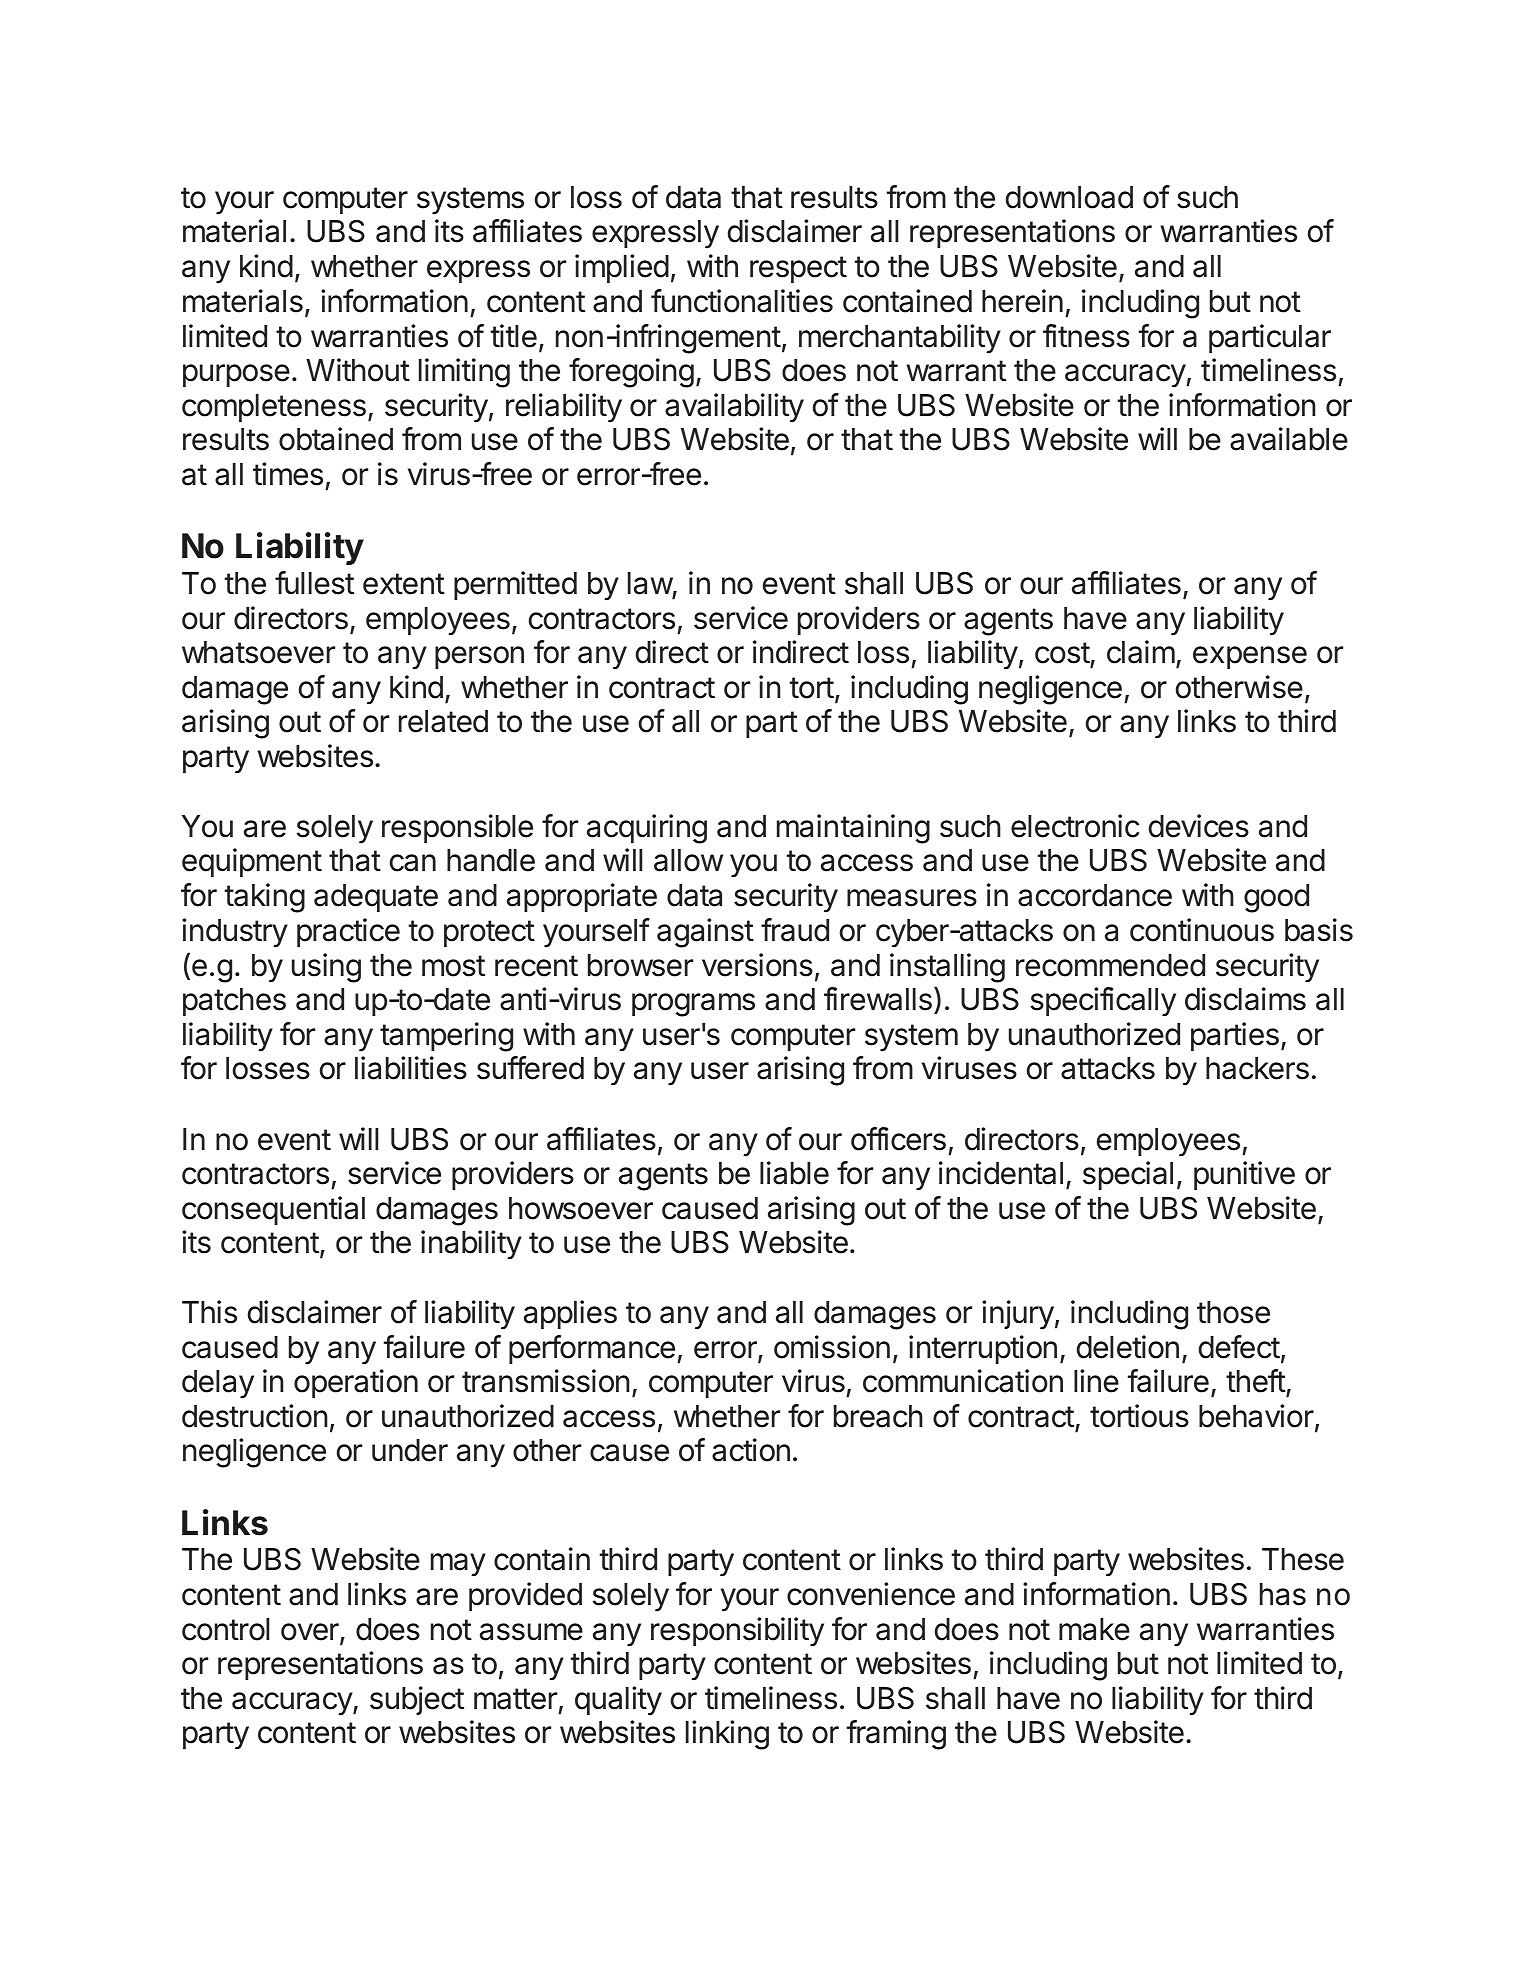 The image size is (1536, 1988). I want to click on download, so click(1069, 197).
